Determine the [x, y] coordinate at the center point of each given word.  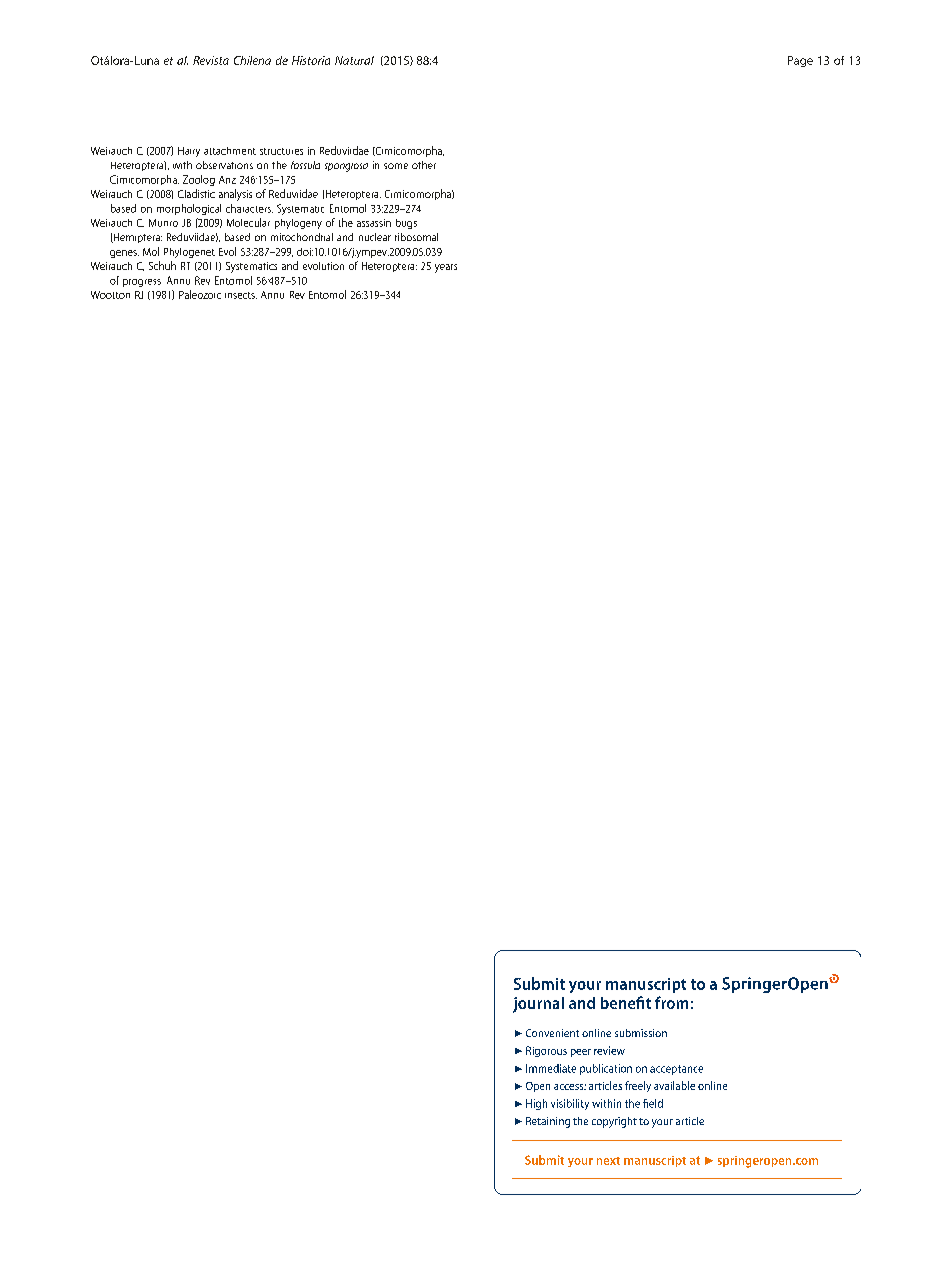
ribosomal [416, 237]
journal [538, 1005]
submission [641, 1033]
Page [800, 61]
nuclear [375, 237]
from [671, 1002]
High [536, 1104]
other [424, 165]
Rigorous [546, 1051]
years [446, 268]
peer [581, 1053]
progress [142, 283]
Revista [211, 60]
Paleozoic [200, 294]
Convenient [552, 1033]
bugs [406, 224]
